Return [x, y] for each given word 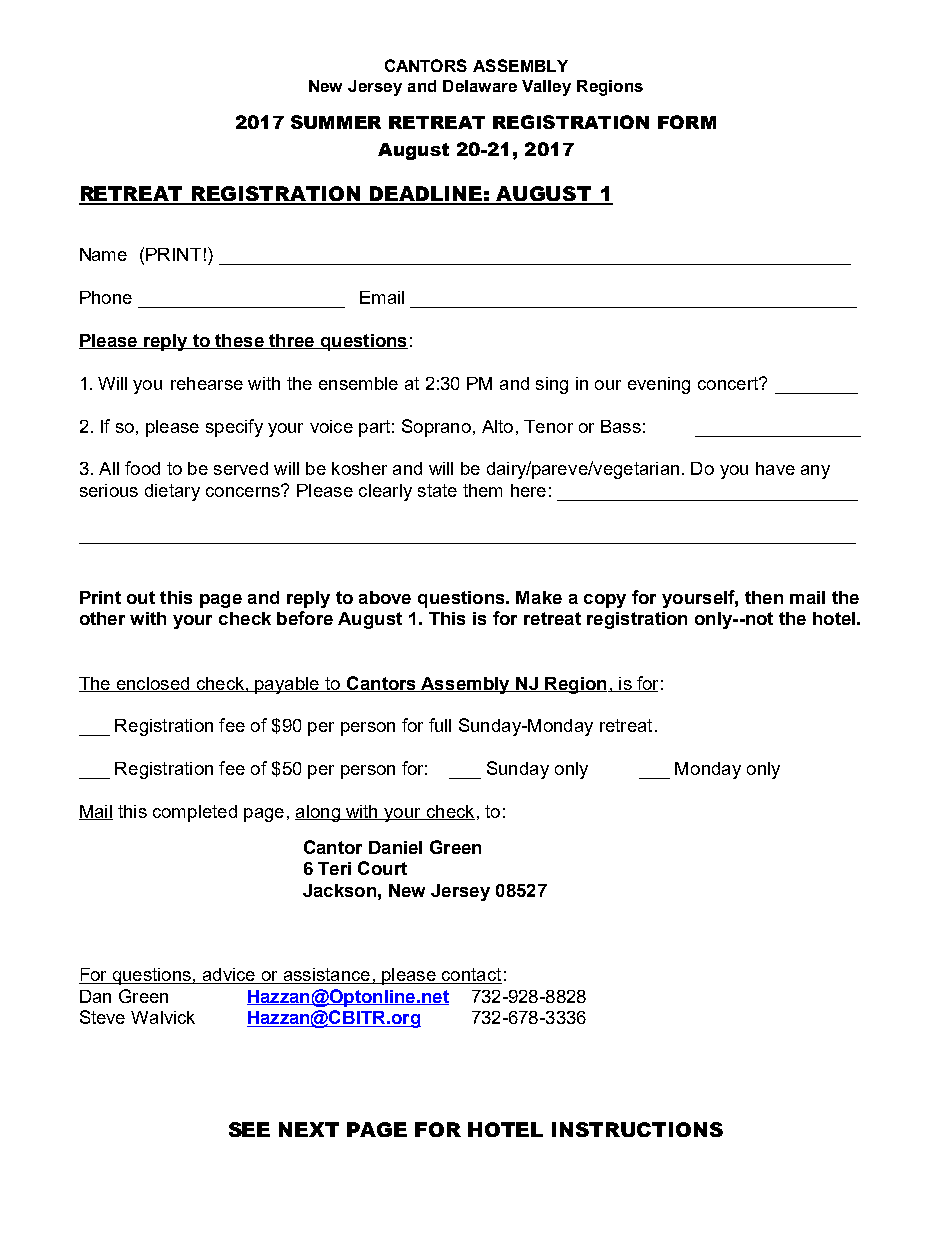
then [764, 597]
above [385, 597]
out [141, 597]
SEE [249, 1129]
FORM [687, 122]
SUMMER [336, 122]
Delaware [480, 86]
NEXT [309, 1129]
